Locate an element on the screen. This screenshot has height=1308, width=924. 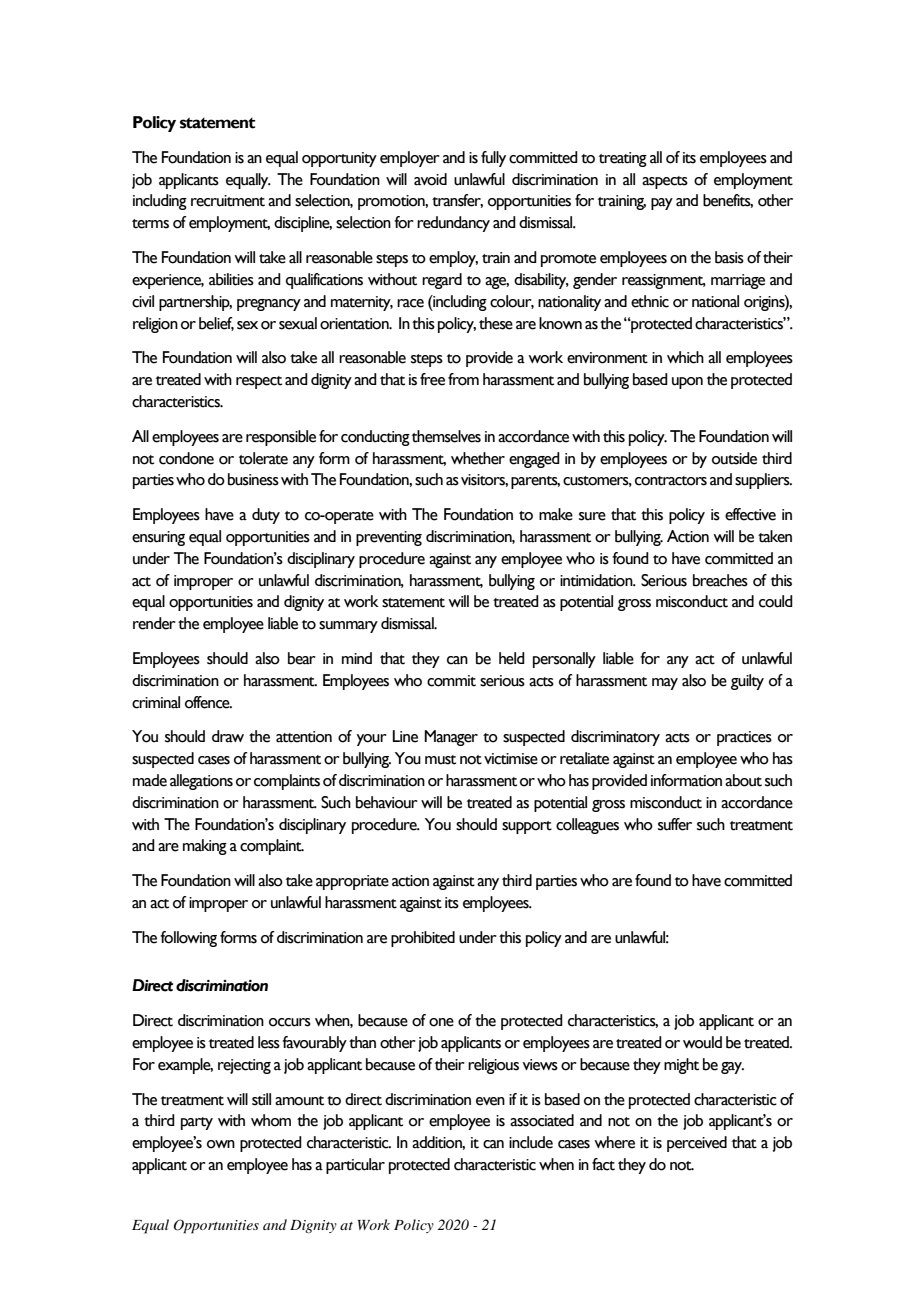
suffer is located at coordinates (675, 824).
